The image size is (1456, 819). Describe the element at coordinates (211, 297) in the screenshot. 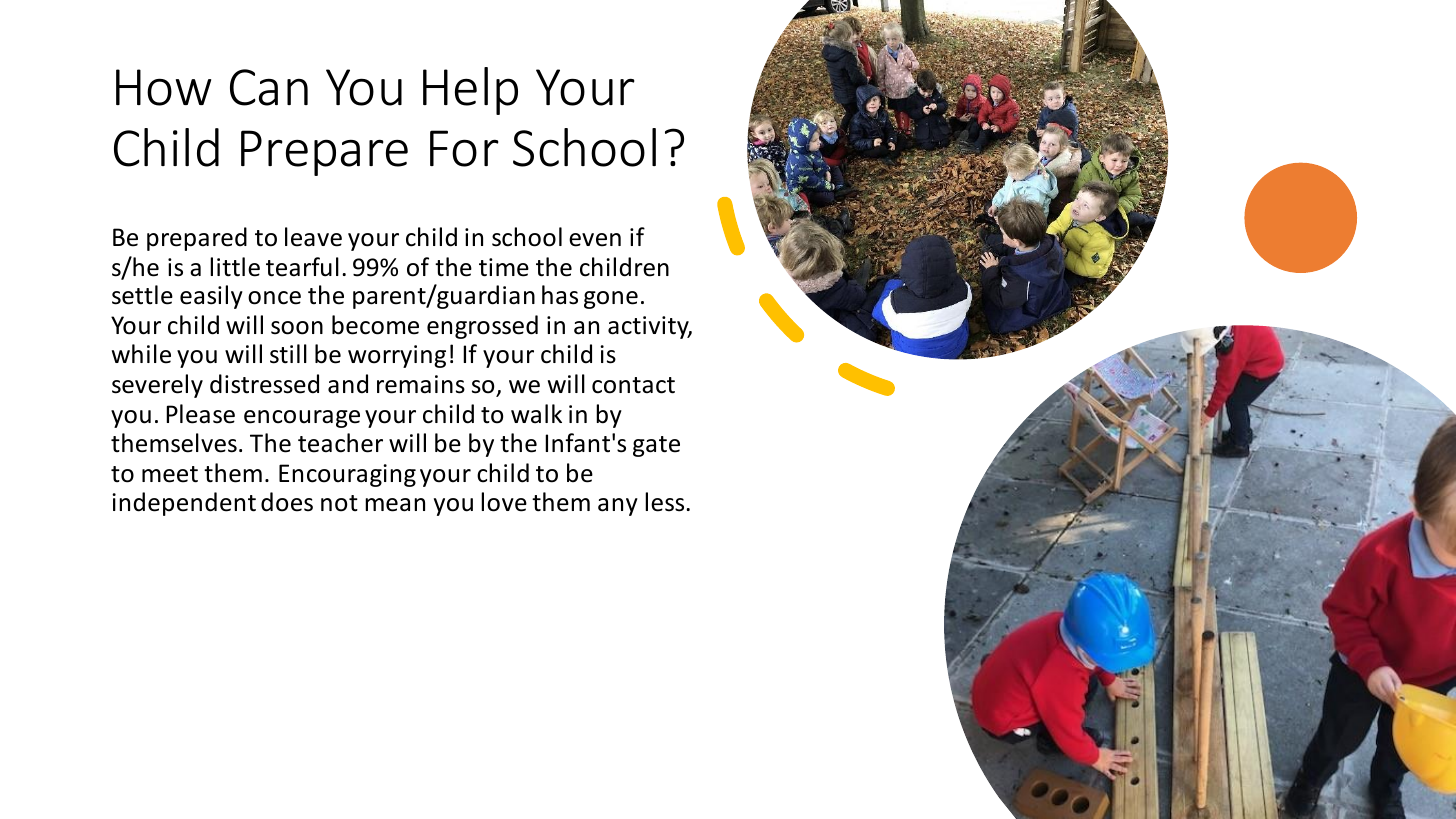

I see `easily` at that location.
